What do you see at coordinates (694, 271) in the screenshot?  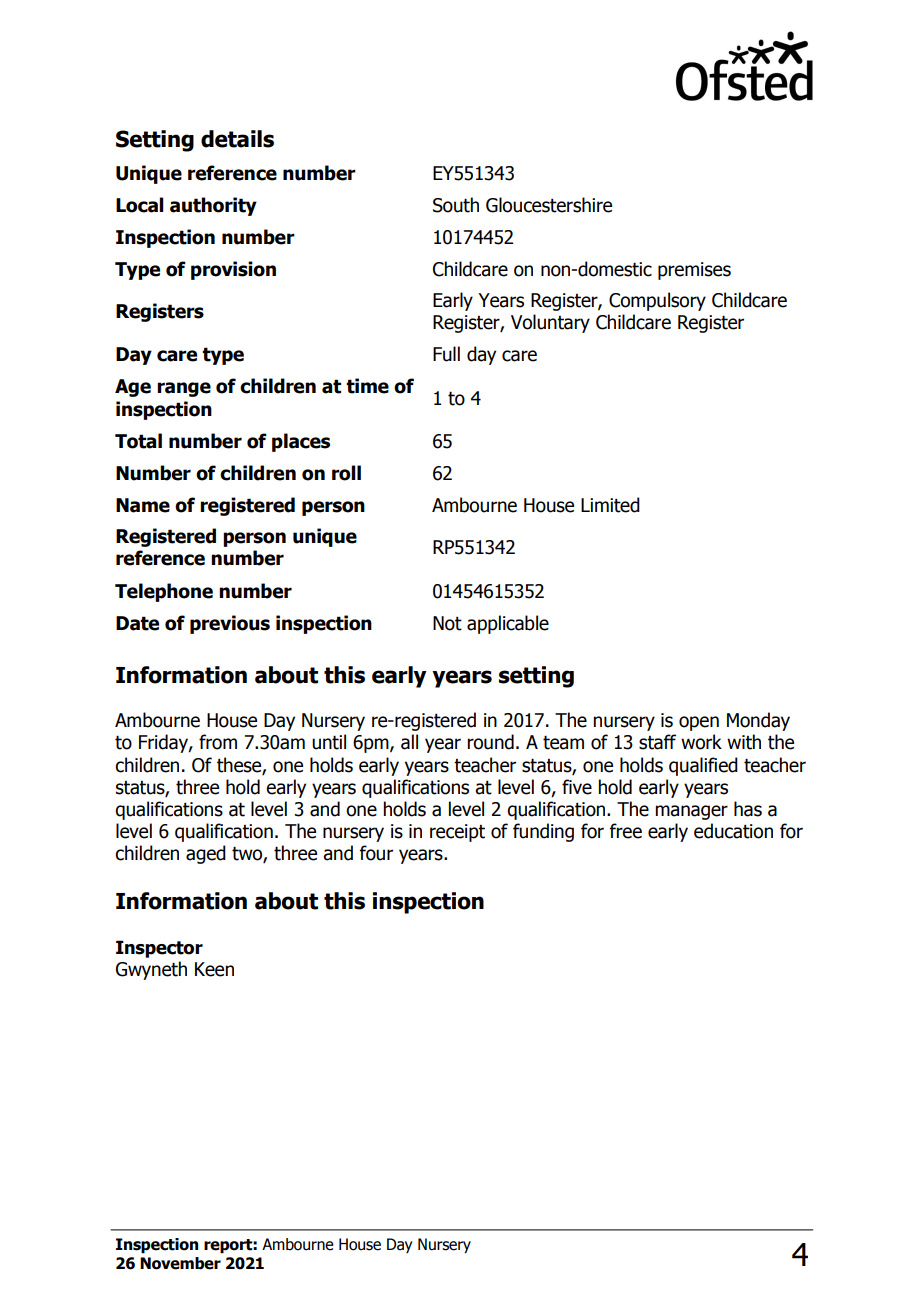 I see `premises` at bounding box center [694, 271].
